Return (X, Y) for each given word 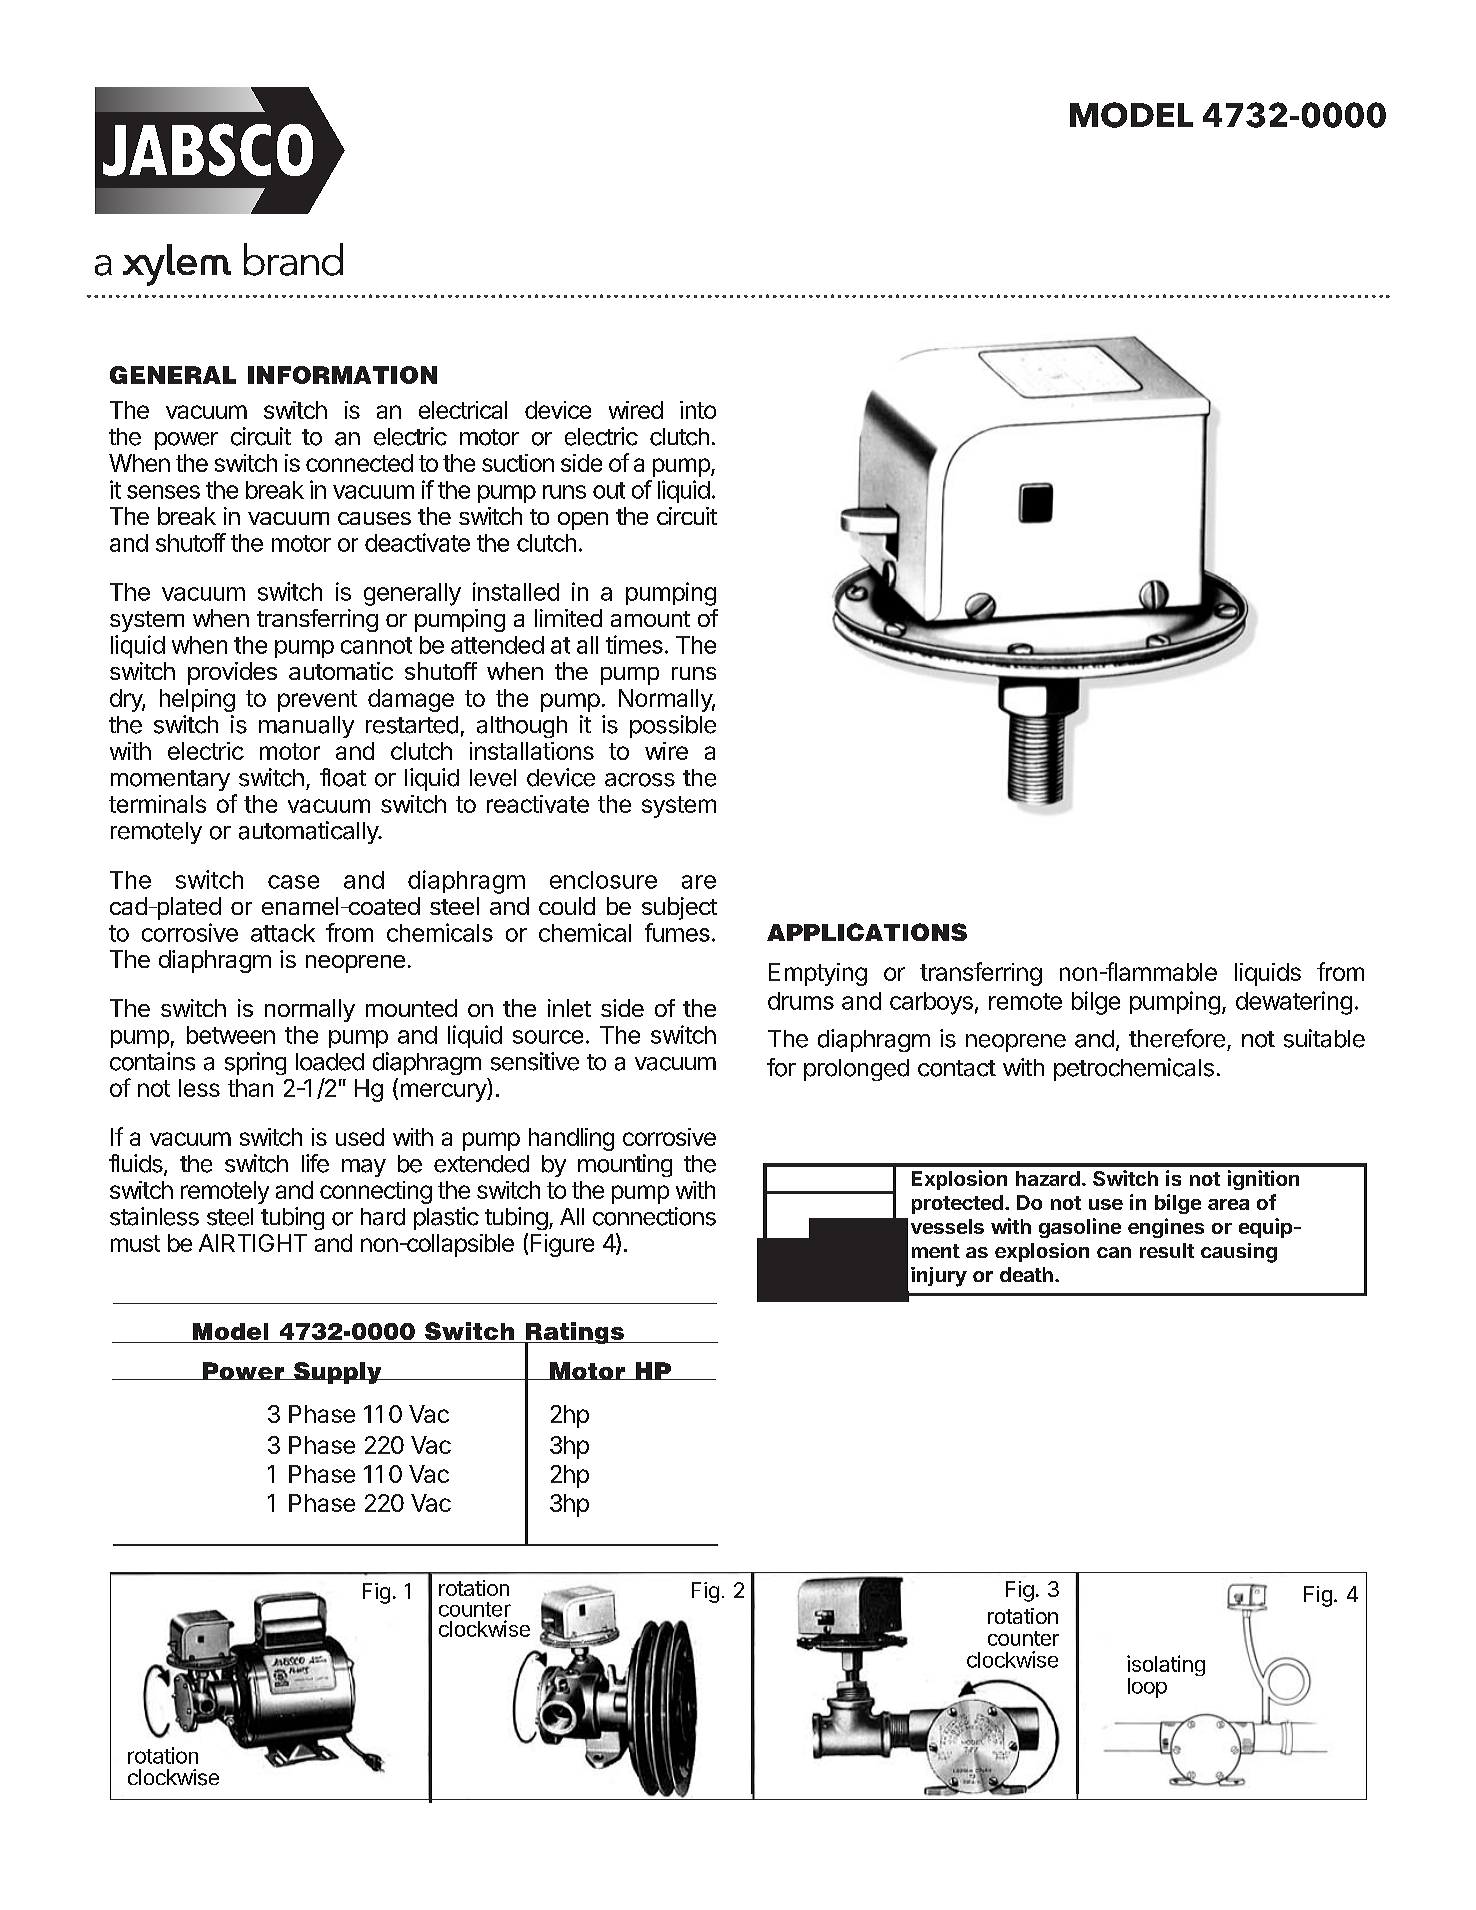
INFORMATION (342, 375)
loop (1147, 1688)
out (609, 490)
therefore (1177, 1038)
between (231, 1035)
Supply (338, 1373)
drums (801, 1001)
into (698, 410)
